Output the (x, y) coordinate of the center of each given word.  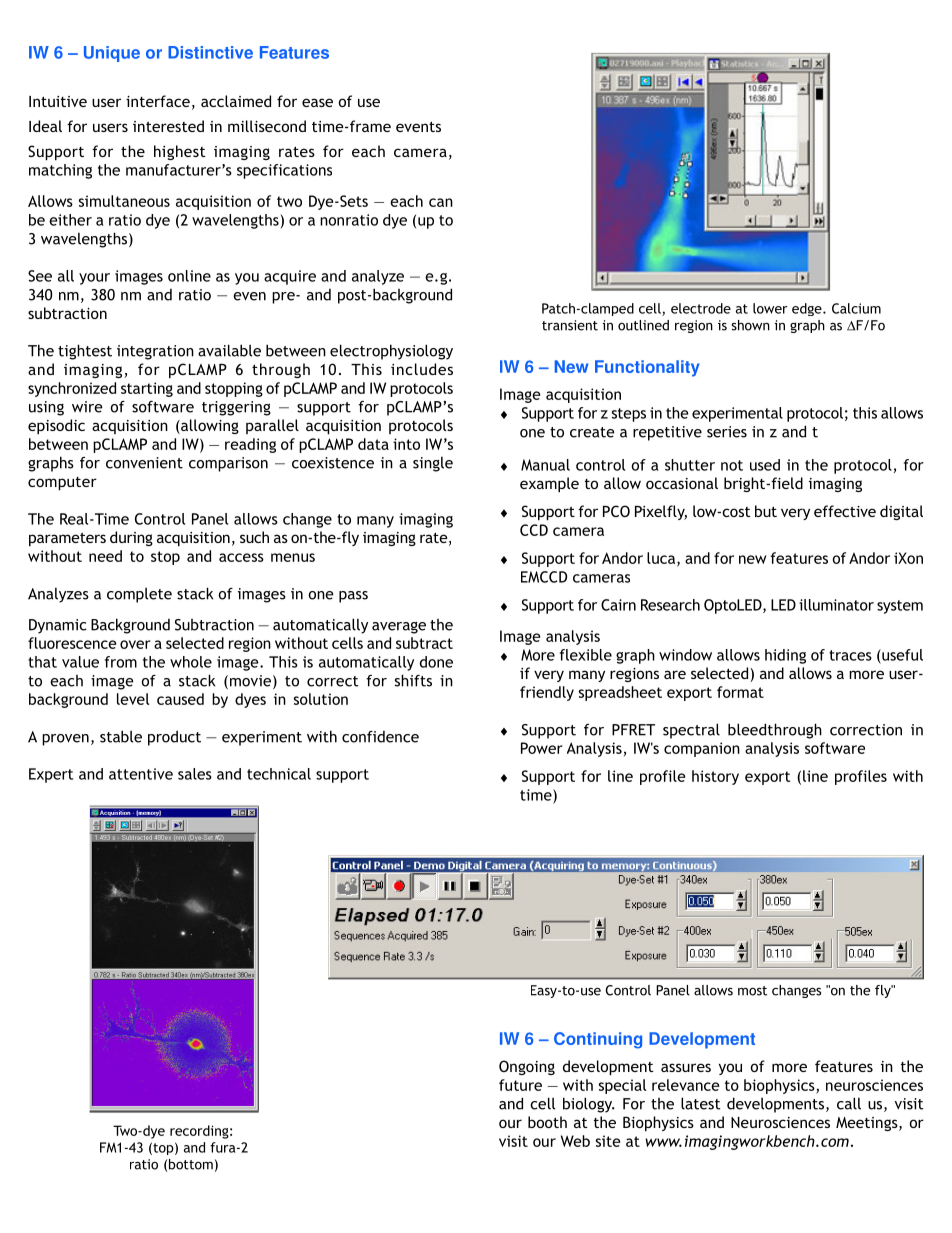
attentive (141, 774)
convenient (144, 463)
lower (770, 308)
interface (158, 101)
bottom (191, 1164)
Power (542, 748)
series (727, 432)
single (433, 464)
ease (317, 102)
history (715, 777)
